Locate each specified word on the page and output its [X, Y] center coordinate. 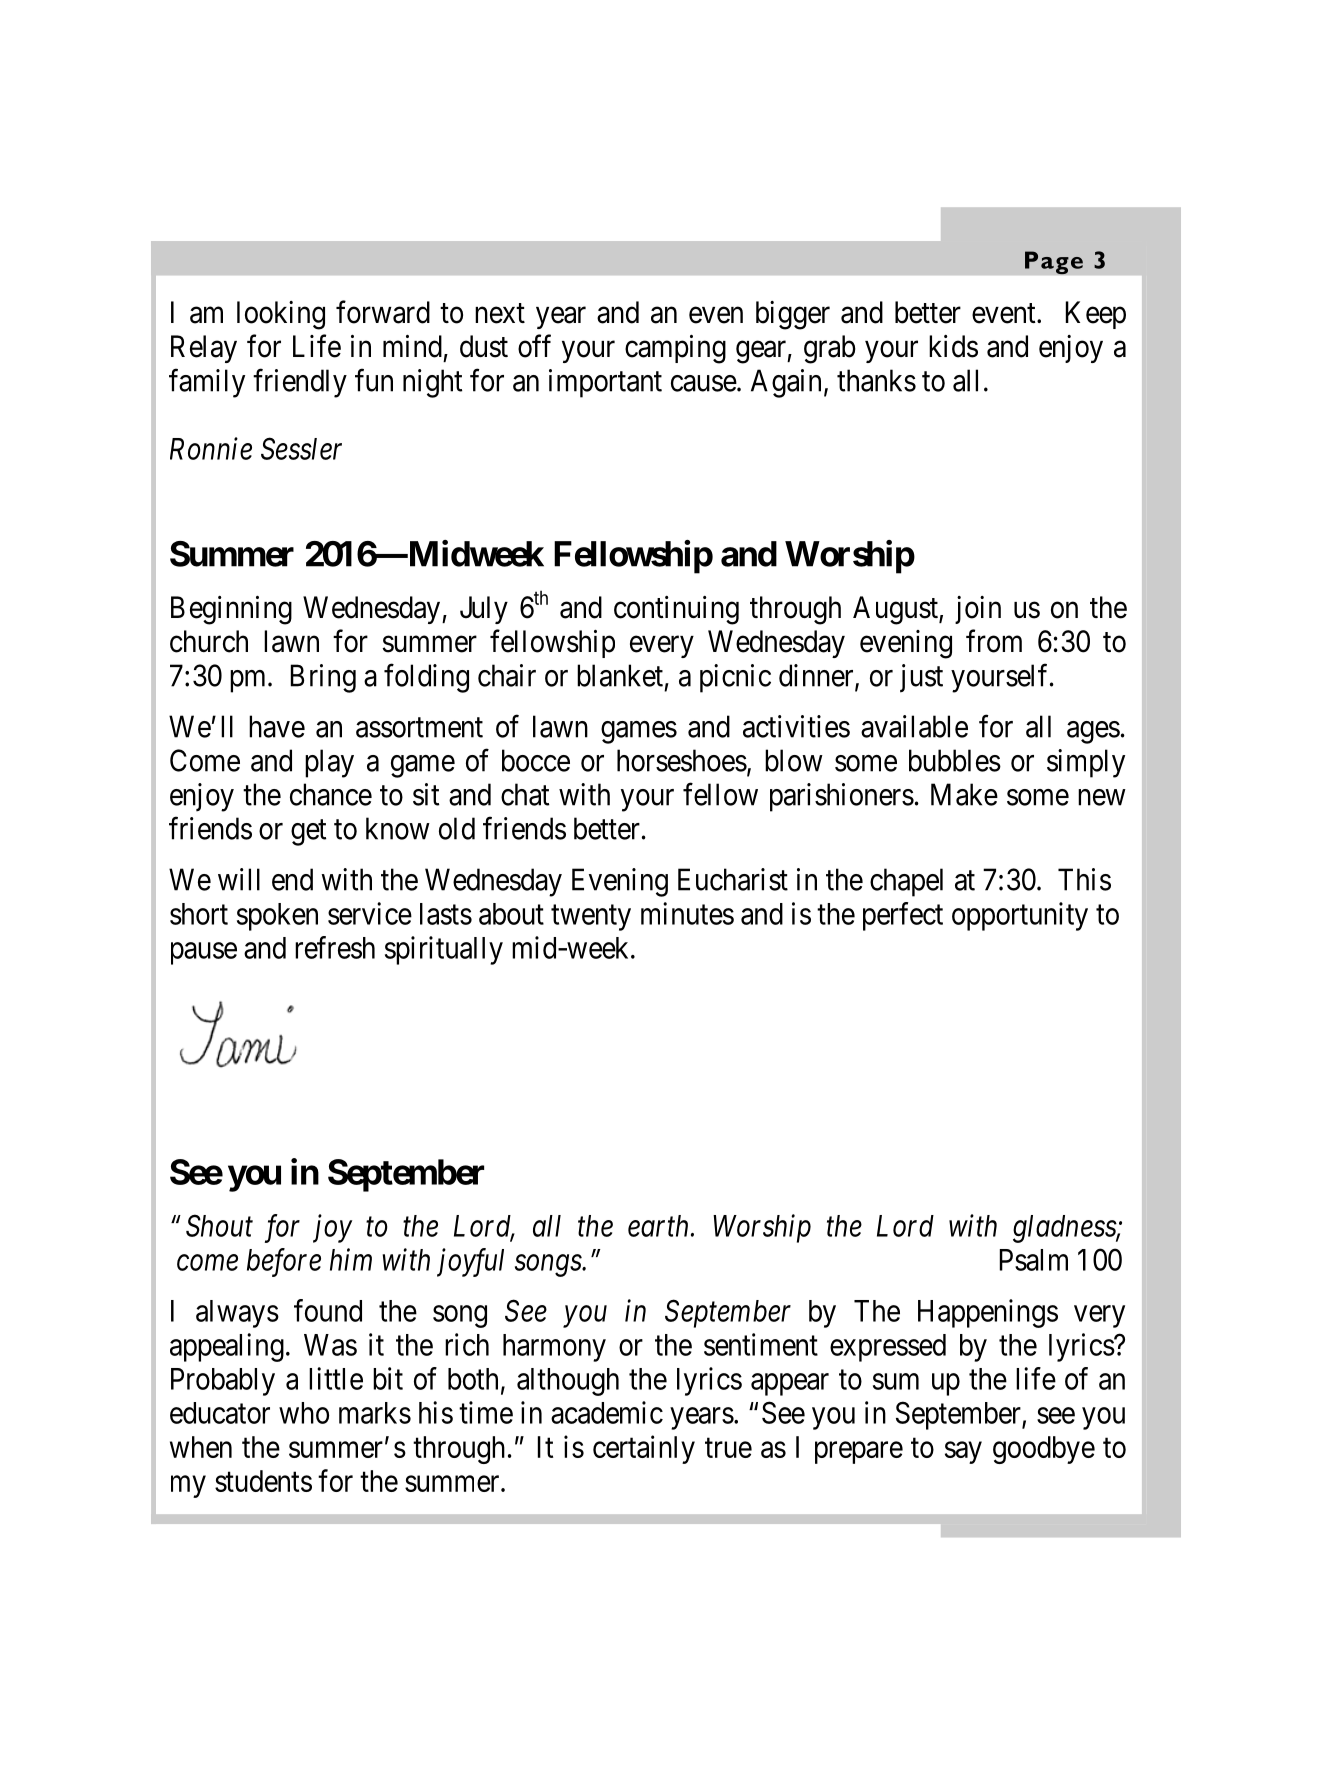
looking [281, 315]
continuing [676, 610]
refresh [335, 947]
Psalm [1034, 1260]
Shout [219, 1225]
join [978, 610]
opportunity [1020, 916]
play [329, 763]
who [304, 1413]
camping [675, 349]
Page [1054, 263]
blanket [620, 675]
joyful [470, 1262]
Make [964, 794]
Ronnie [211, 449]
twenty [591, 918]
